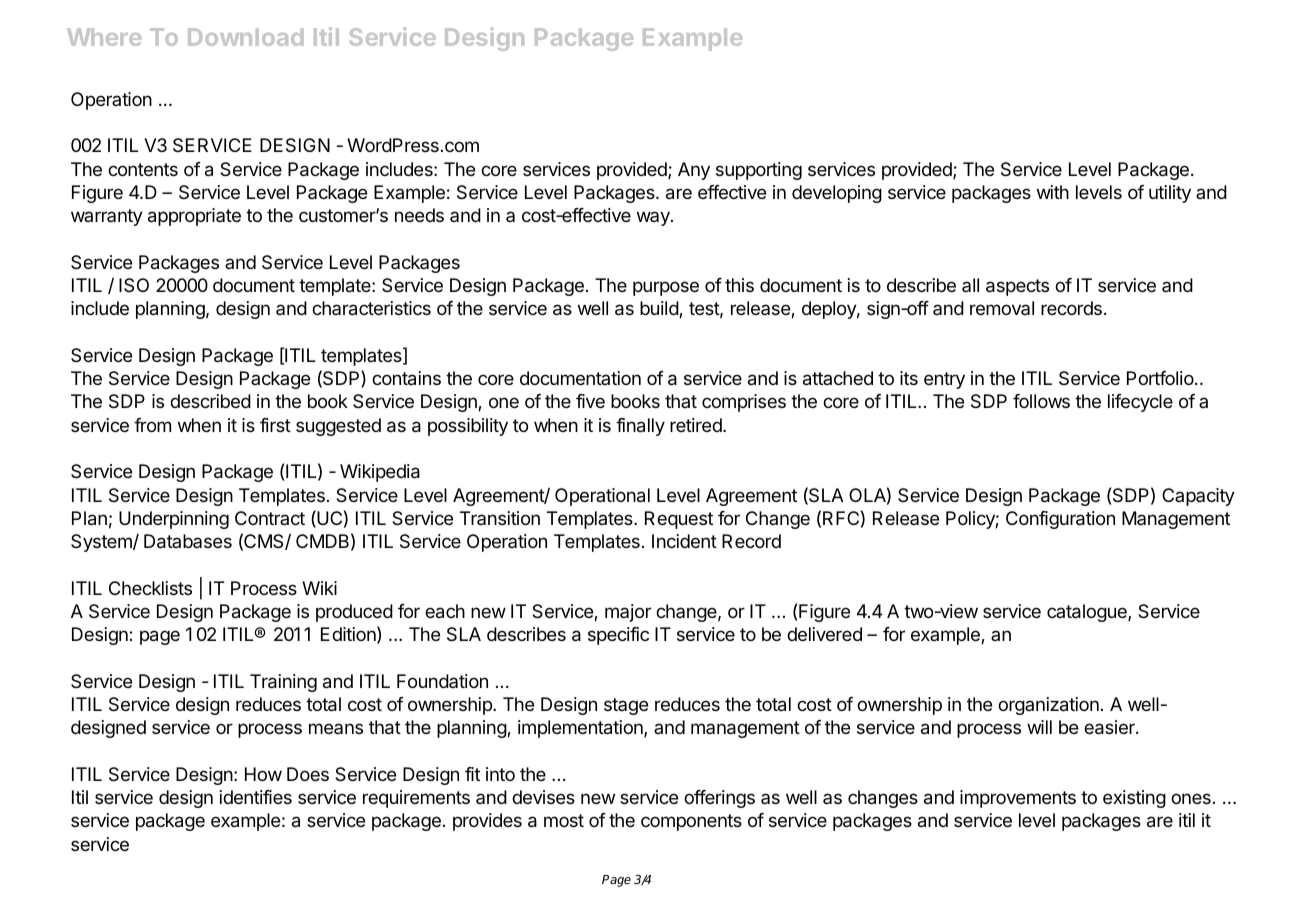 The width and height of the document is (1308, 924). Describe the element at coordinates (1018, 799) in the document. I see `improvements` at that location.
